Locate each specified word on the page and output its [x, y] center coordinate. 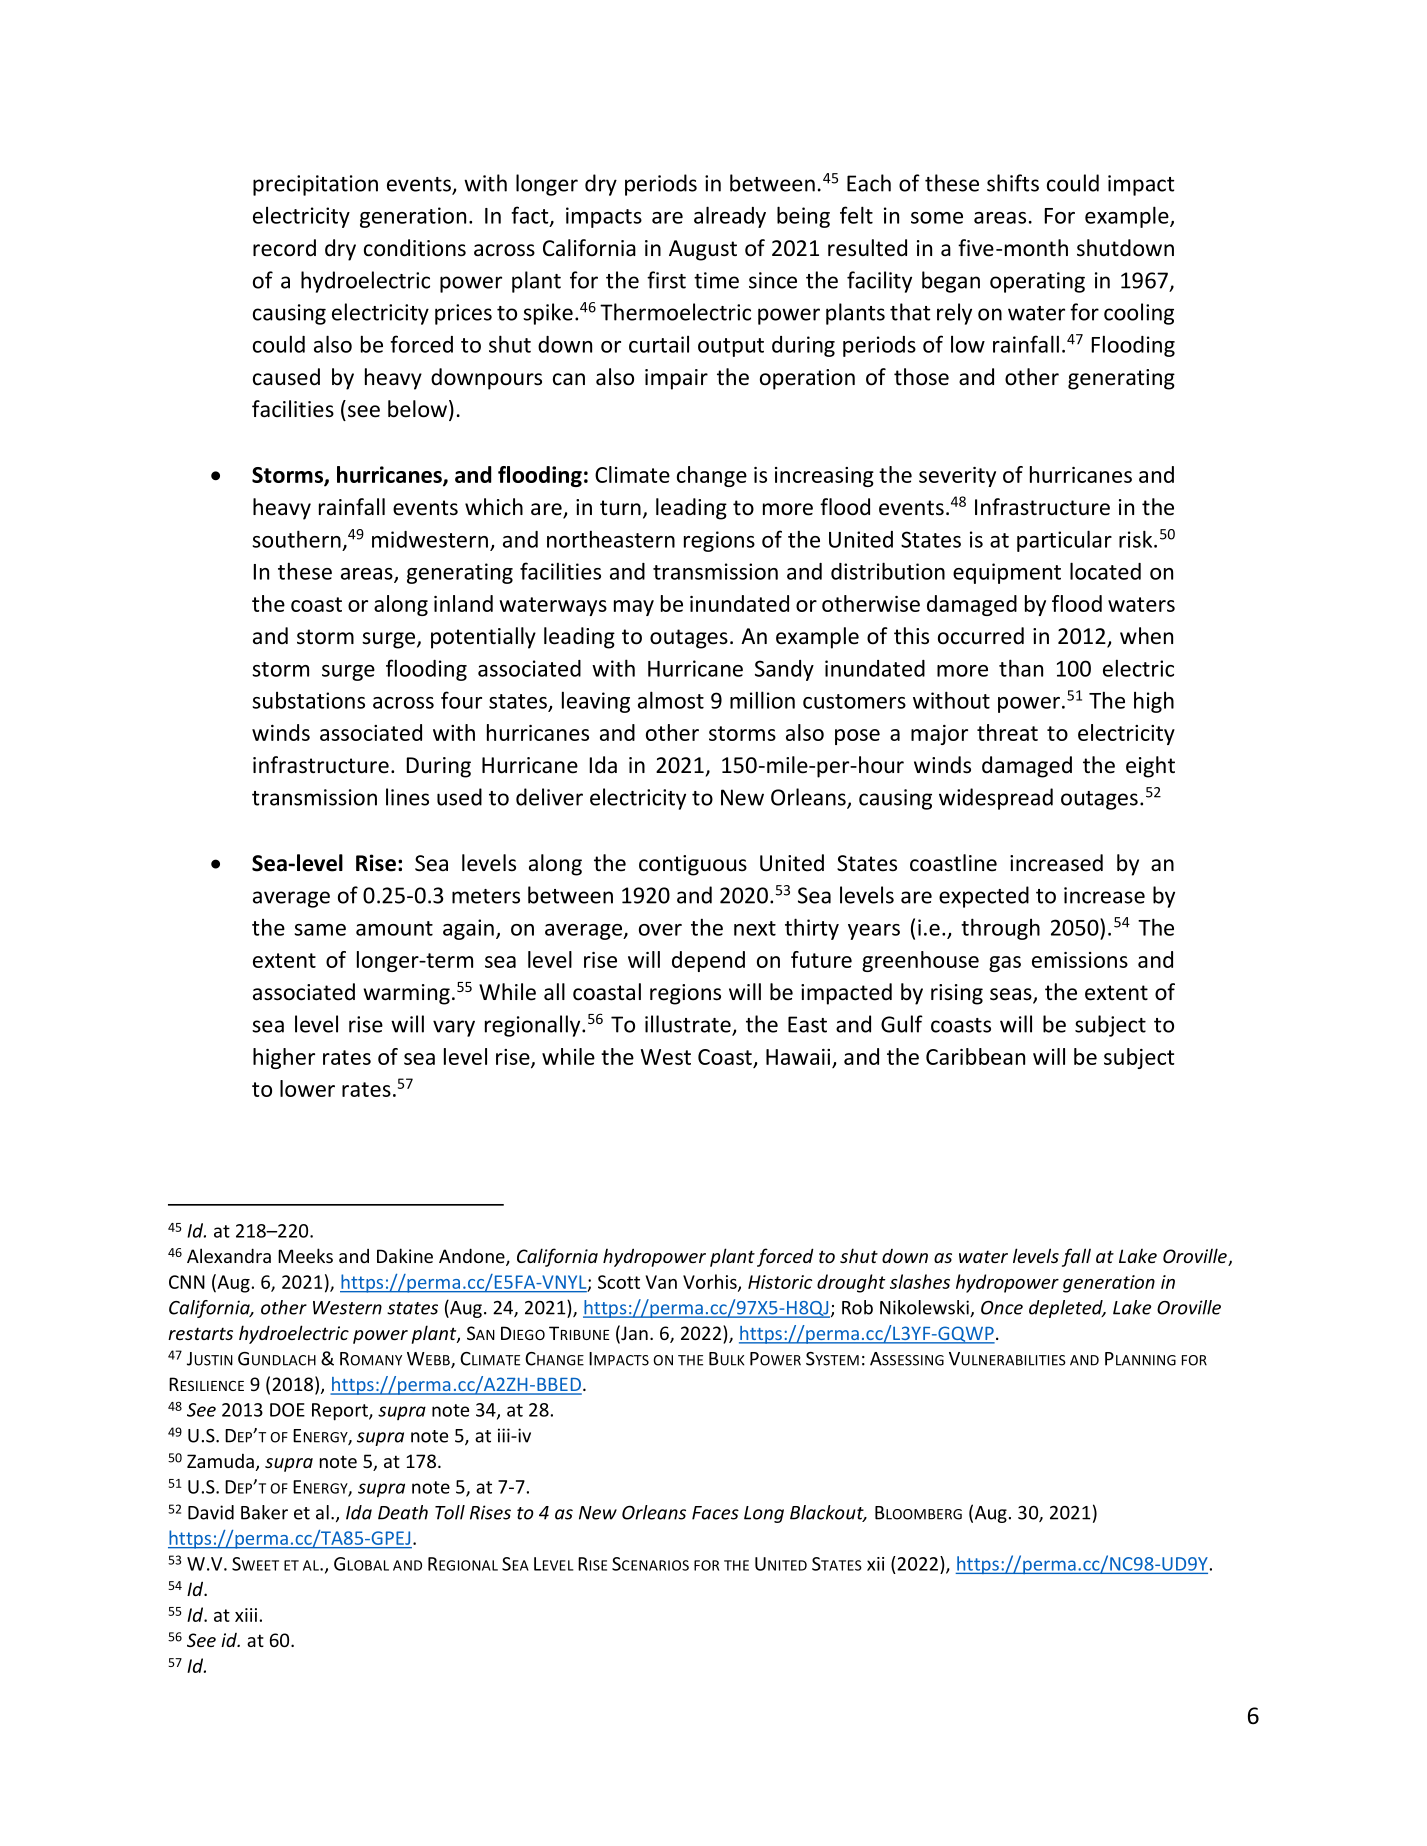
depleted [1067, 1309]
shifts [1013, 183]
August [703, 250]
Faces [715, 1513]
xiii [246, 1615]
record [284, 248]
